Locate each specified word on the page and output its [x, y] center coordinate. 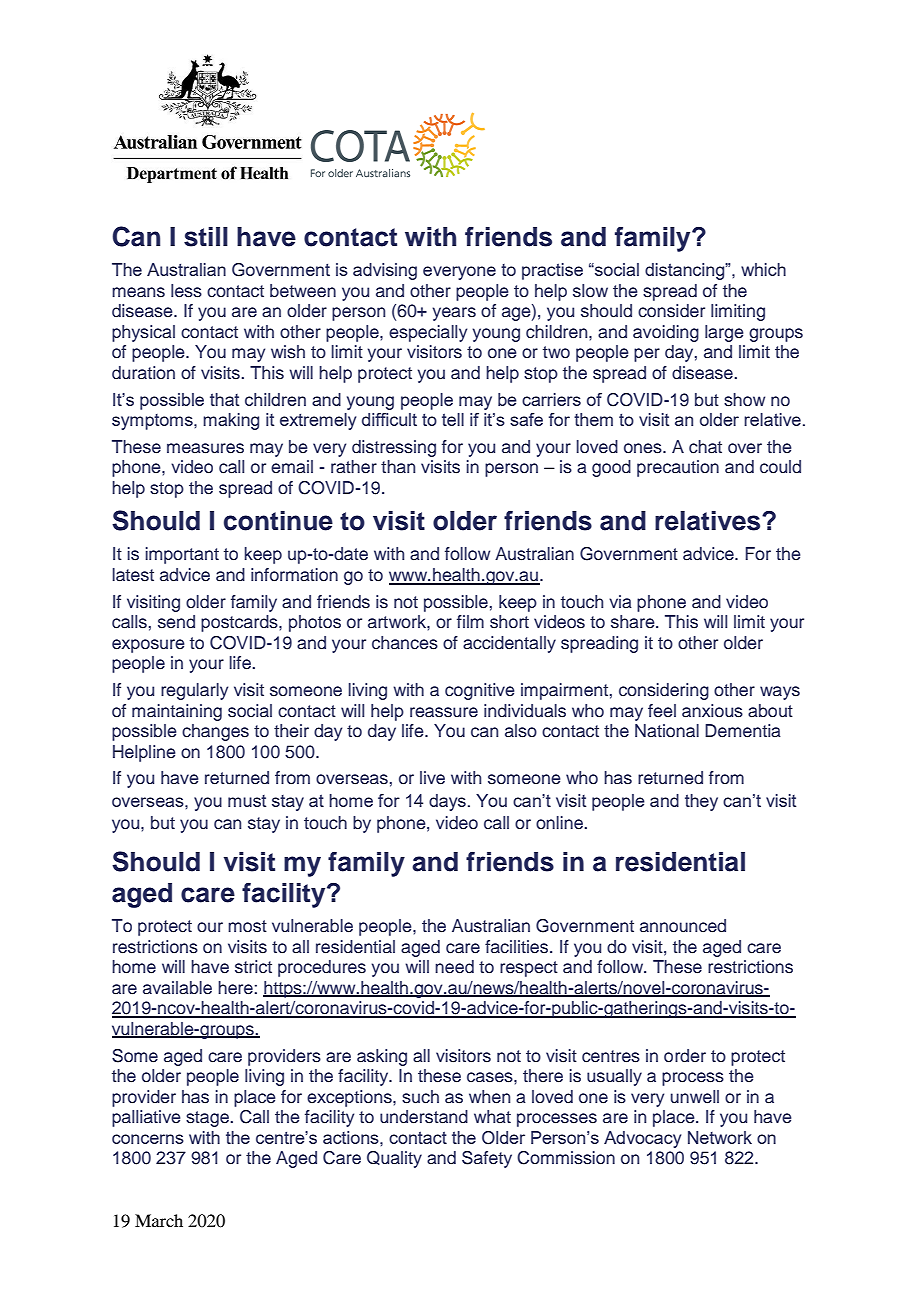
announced [683, 926]
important [182, 555]
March [159, 1220]
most [247, 926]
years [454, 314]
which [763, 269]
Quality [394, 1159]
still [206, 237]
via [620, 602]
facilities [518, 947]
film [470, 621]
